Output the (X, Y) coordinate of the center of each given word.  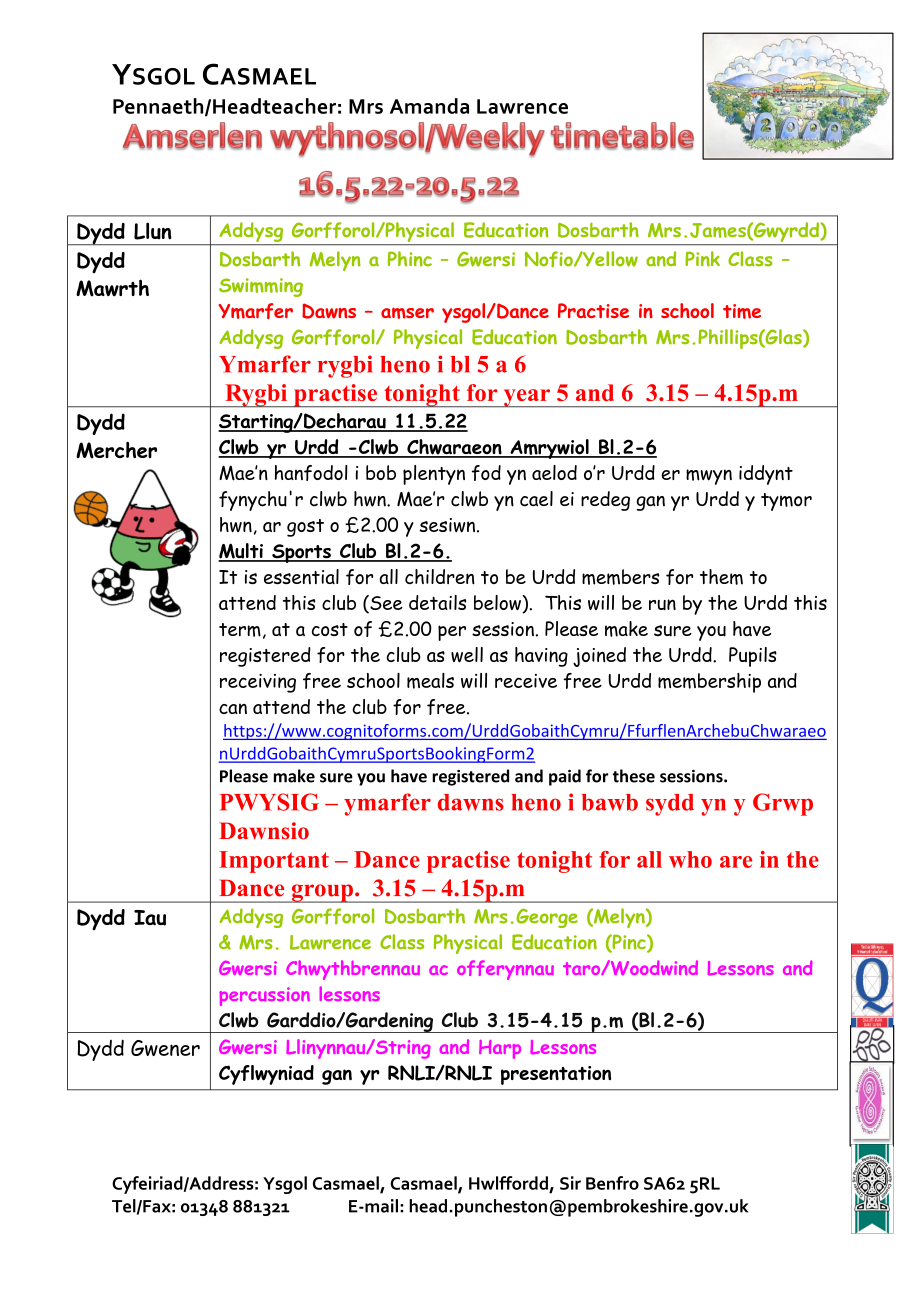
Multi (241, 552)
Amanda (429, 106)
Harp (500, 1049)
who (690, 859)
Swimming (261, 287)
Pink (702, 259)
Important (274, 862)
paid (565, 777)
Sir (570, 1183)
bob (381, 472)
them (721, 577)
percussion (265, 996)
